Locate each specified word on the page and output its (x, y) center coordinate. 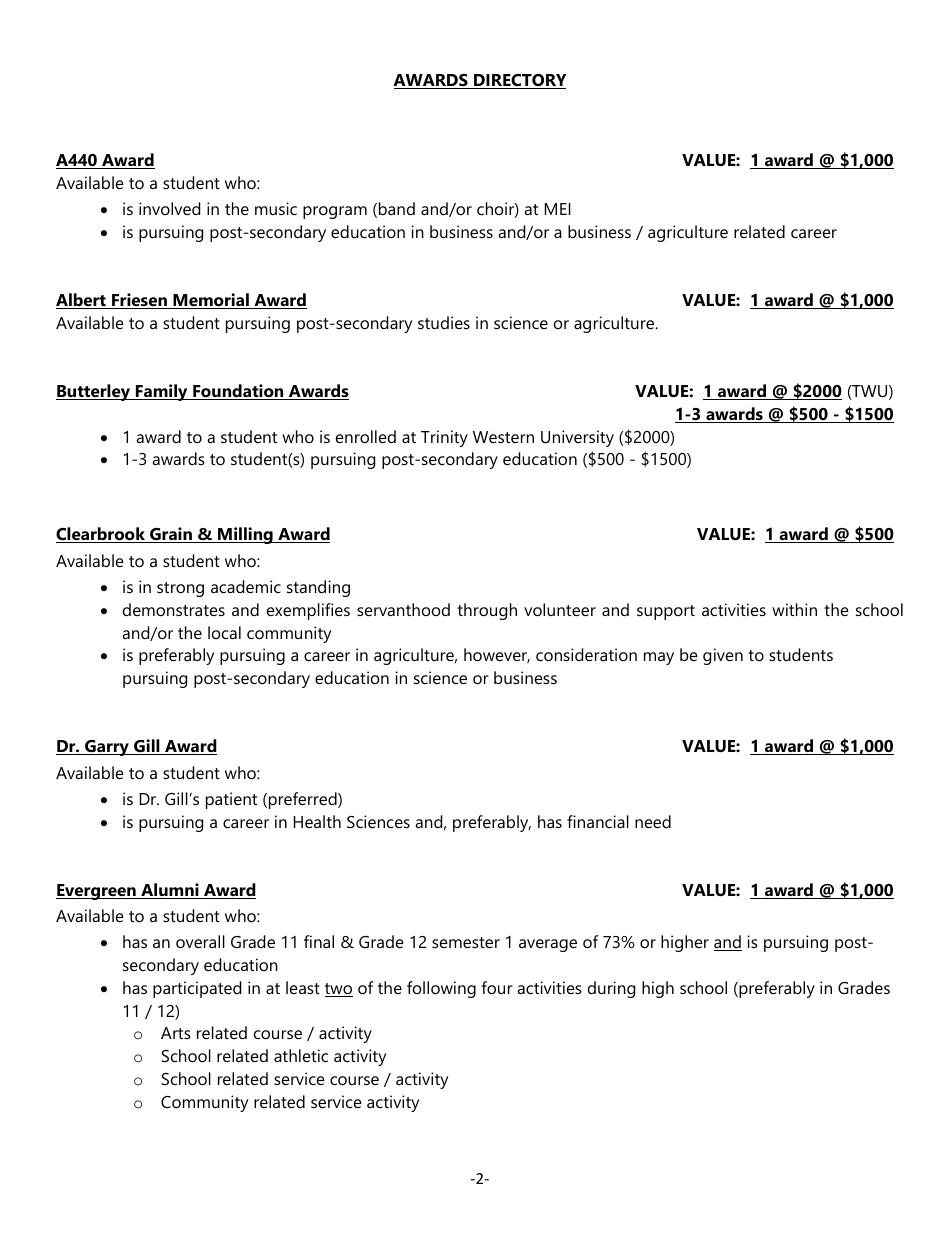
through (487, 611)
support (666, 612)
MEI (558, 209)
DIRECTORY (519, 81)
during (611, 989)
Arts (176, 1033)
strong (180, 589)
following (441, 989)
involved (169, 208)
